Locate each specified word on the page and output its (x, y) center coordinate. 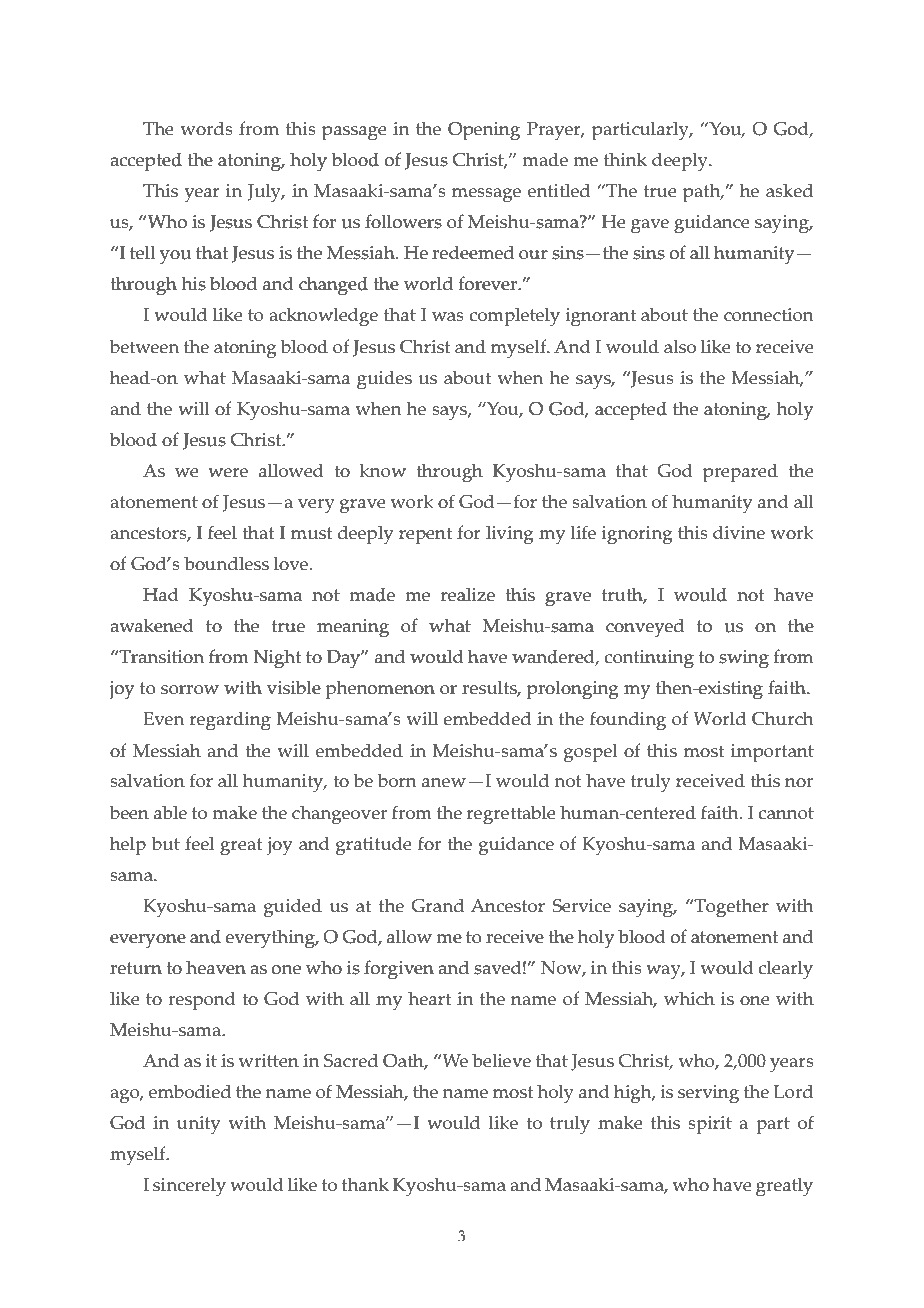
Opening (484, 131)
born (397, 780)
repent (425, 536)
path (703, 193)
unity (198, 1125)
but (166, 843)
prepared (740, 473)
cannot (786, 813)
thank (365, 1184)
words (207, 128)
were (228, 473)
